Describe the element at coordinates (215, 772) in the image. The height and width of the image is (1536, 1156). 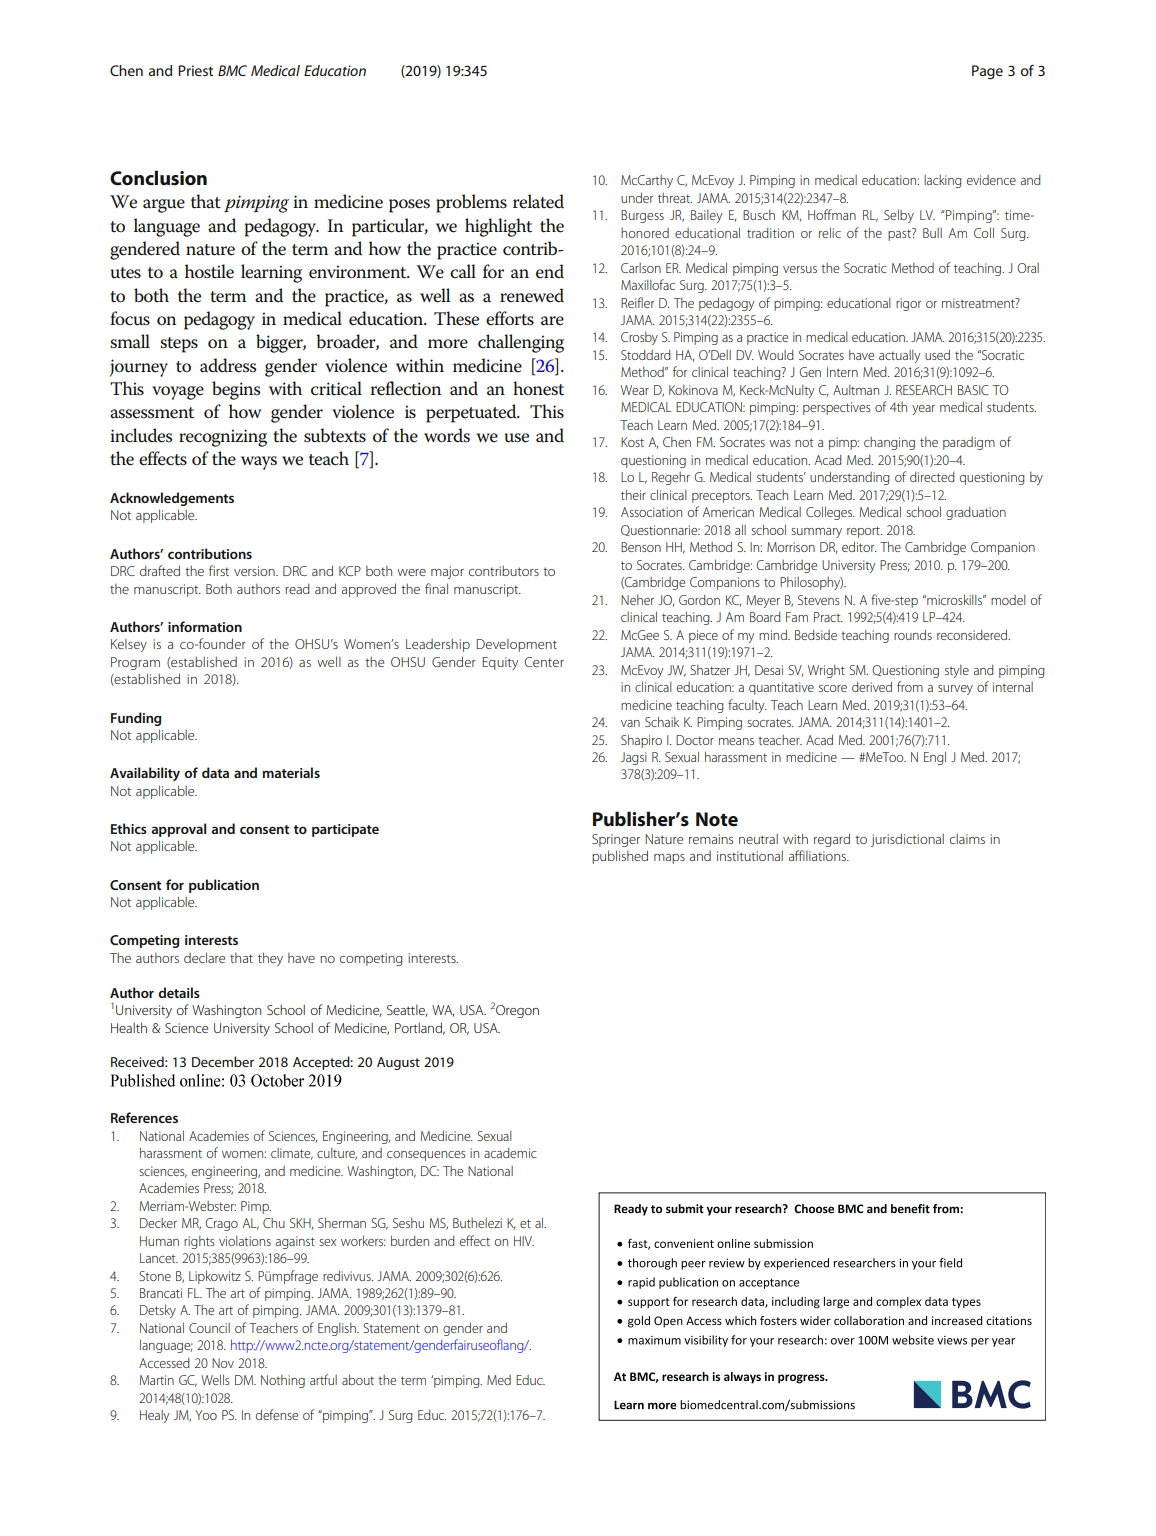
I see `data` at that location.
